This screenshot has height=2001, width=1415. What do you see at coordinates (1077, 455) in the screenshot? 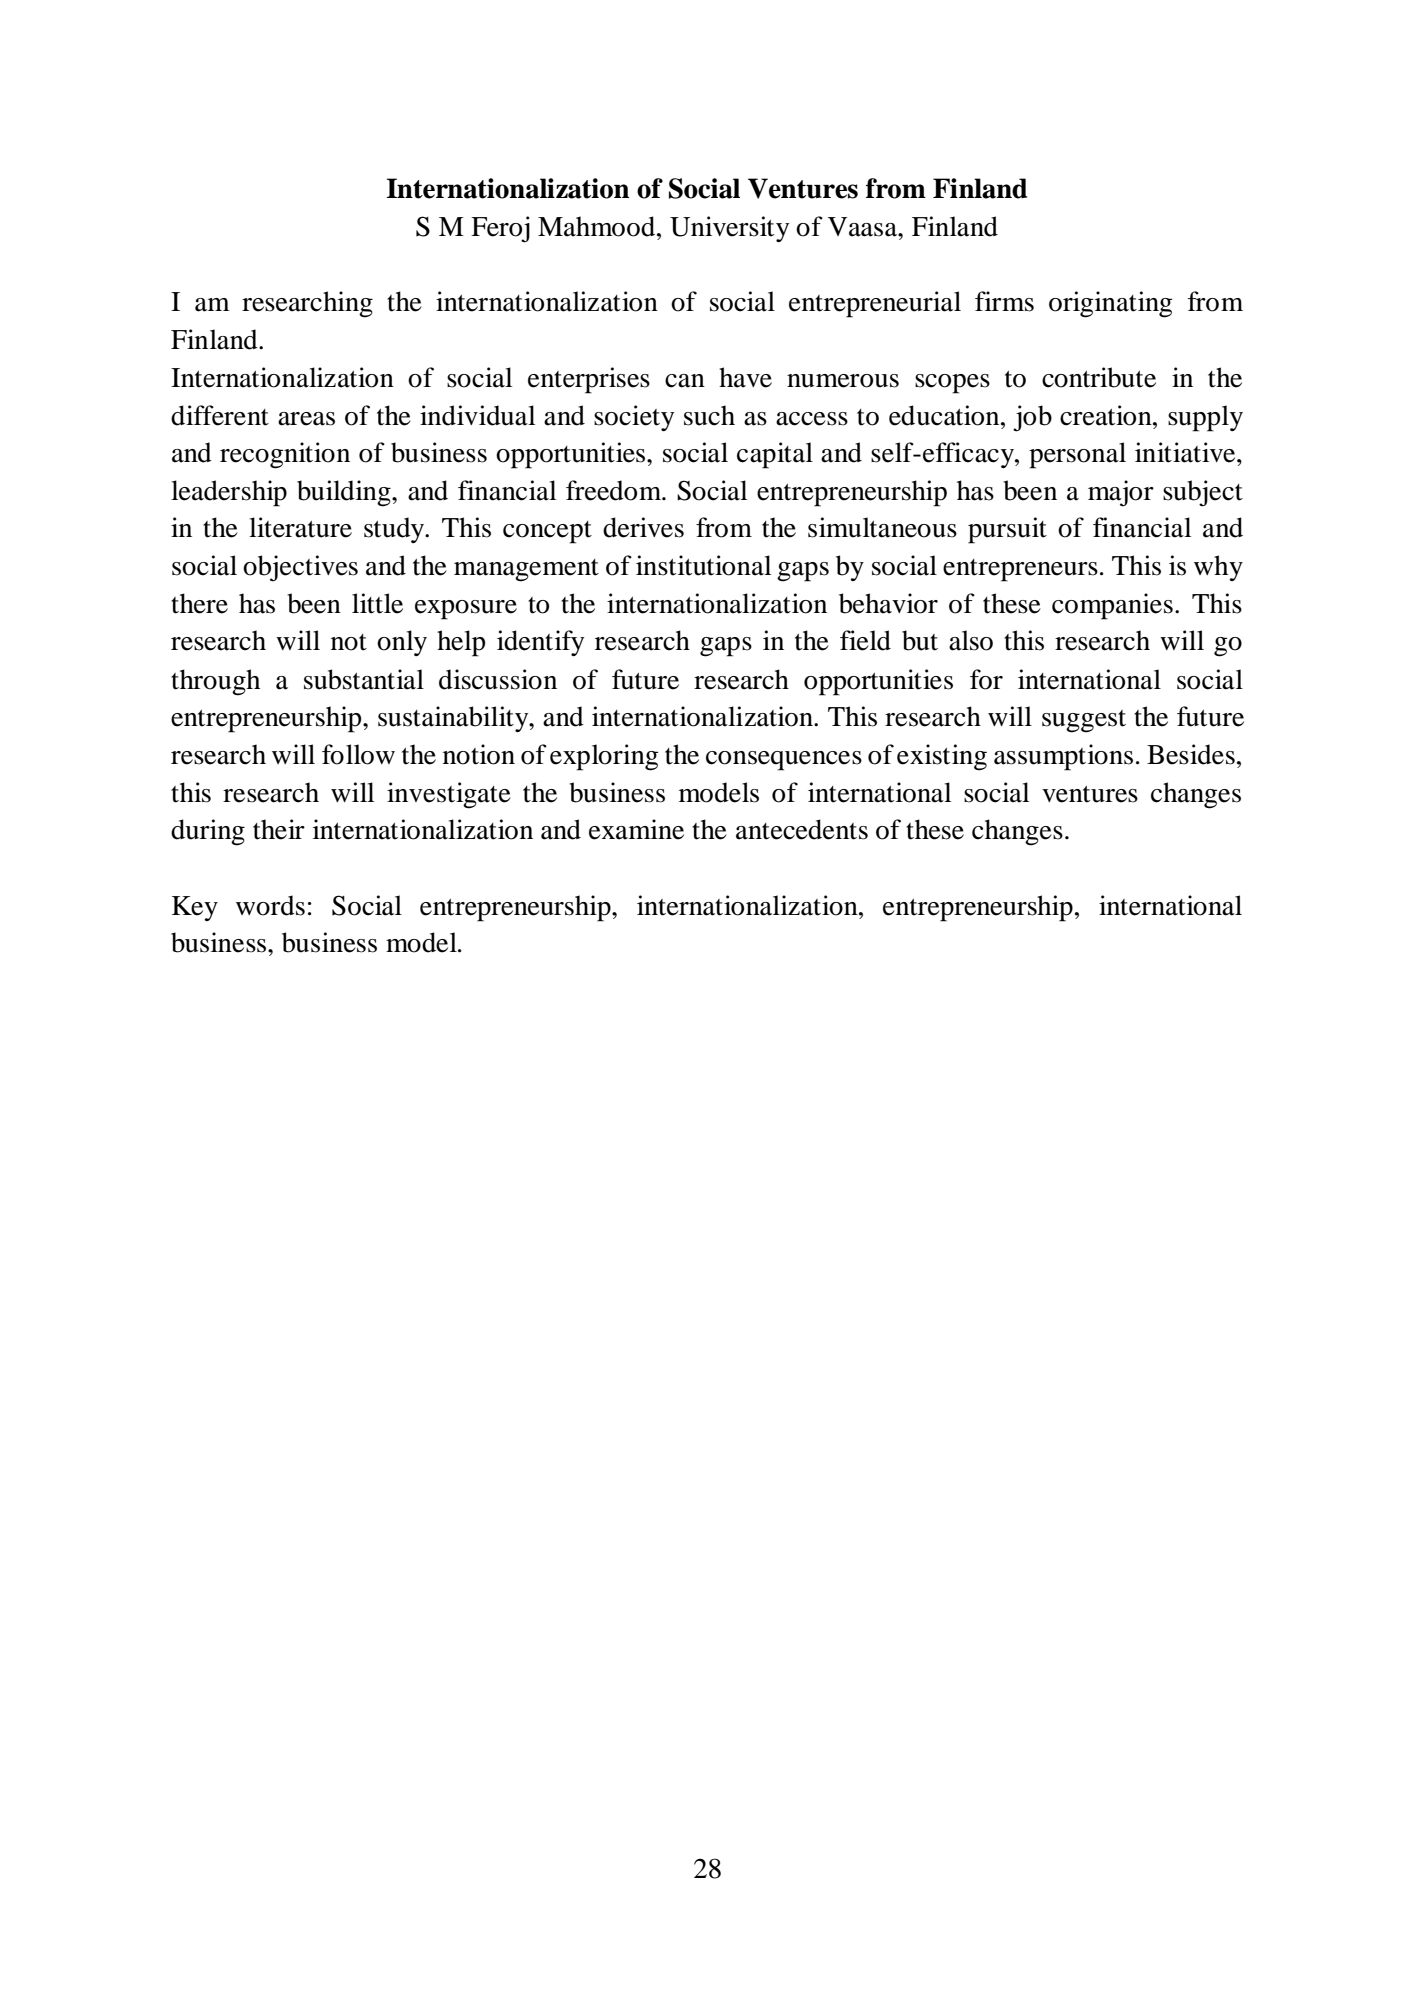
I see `personal` at bounding box center [1077, 455].
